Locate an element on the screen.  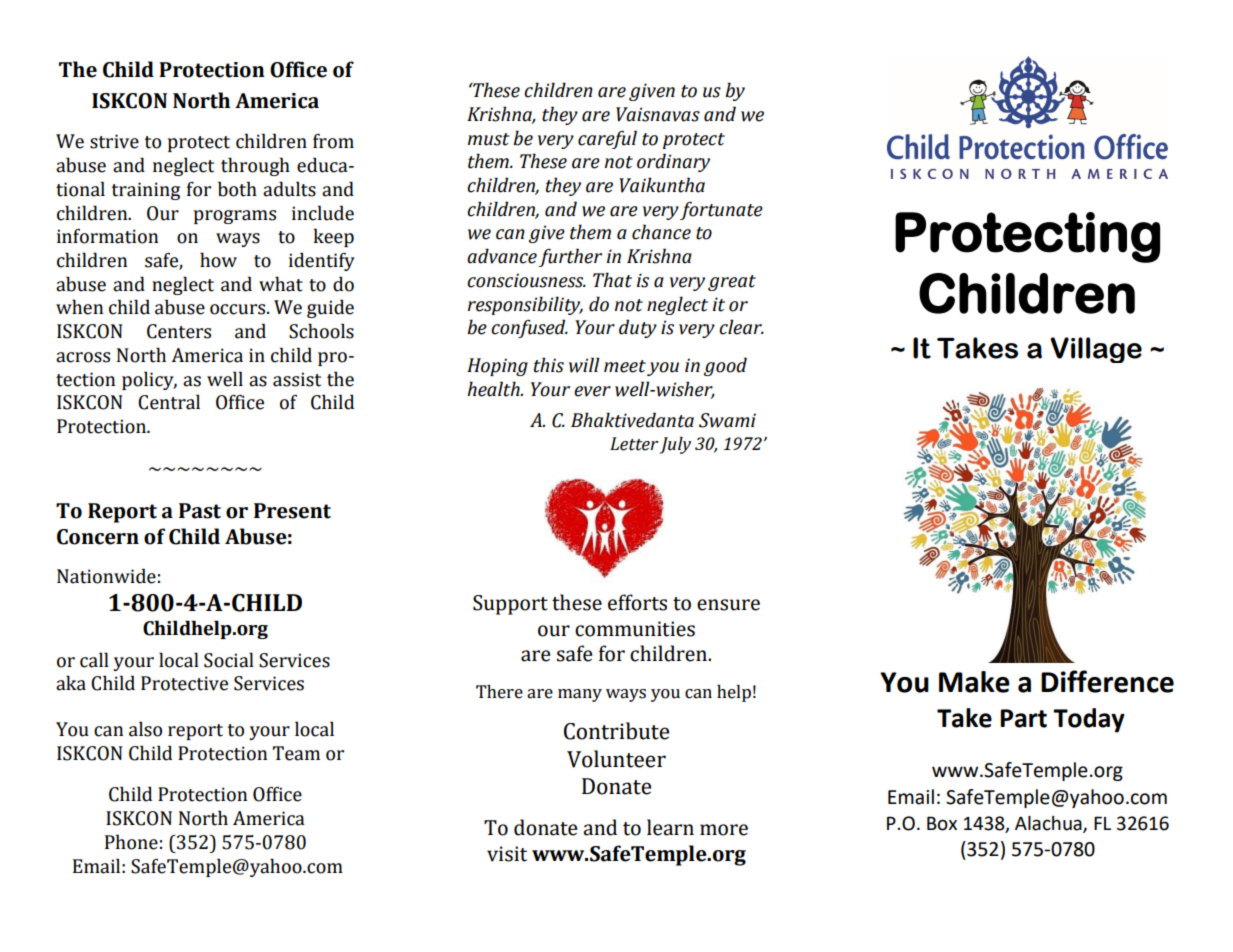
Village is located at coordinates (1096, 350).
